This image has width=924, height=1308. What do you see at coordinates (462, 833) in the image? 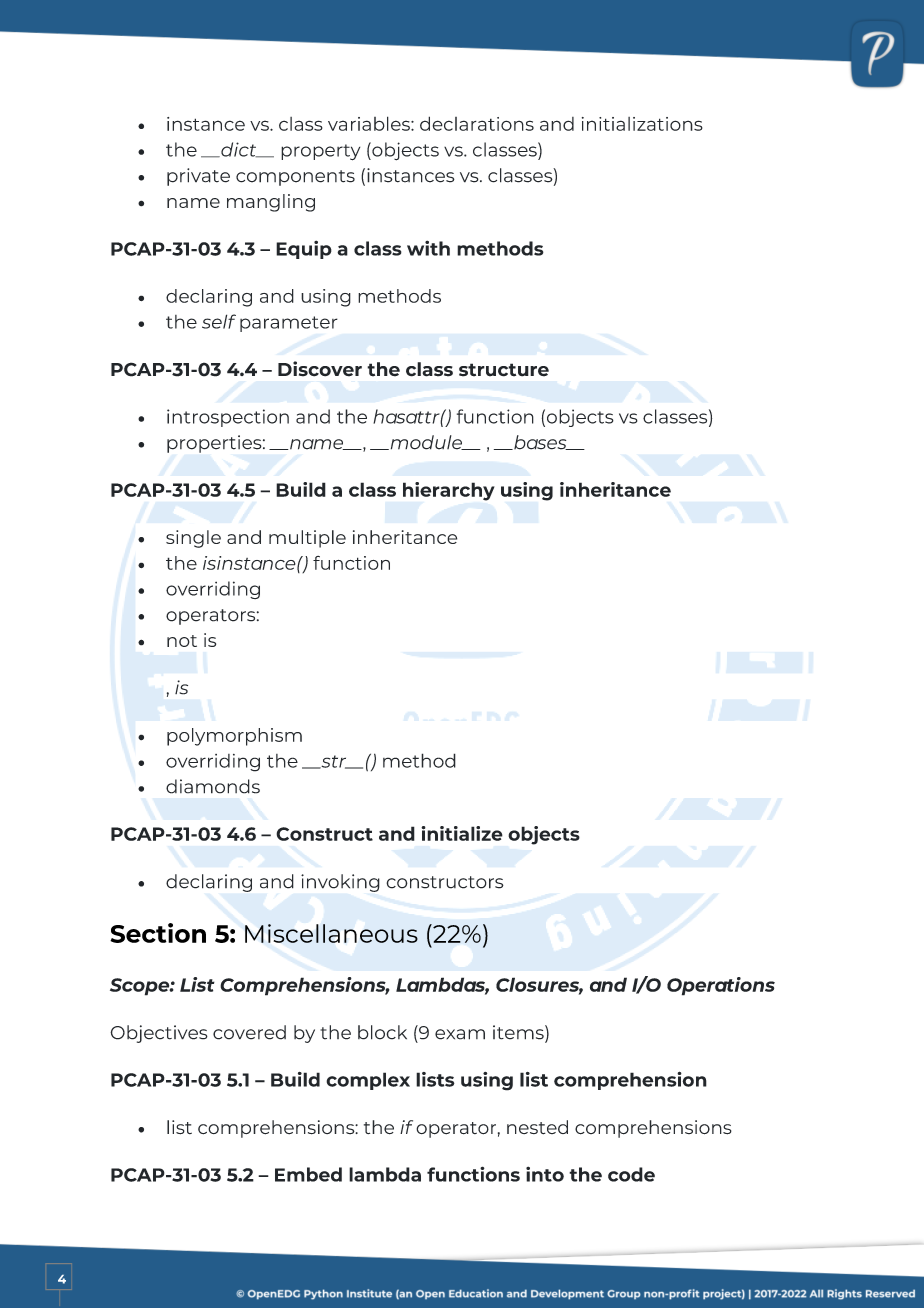
I see `initialize` at bounding box center [462, 833].
